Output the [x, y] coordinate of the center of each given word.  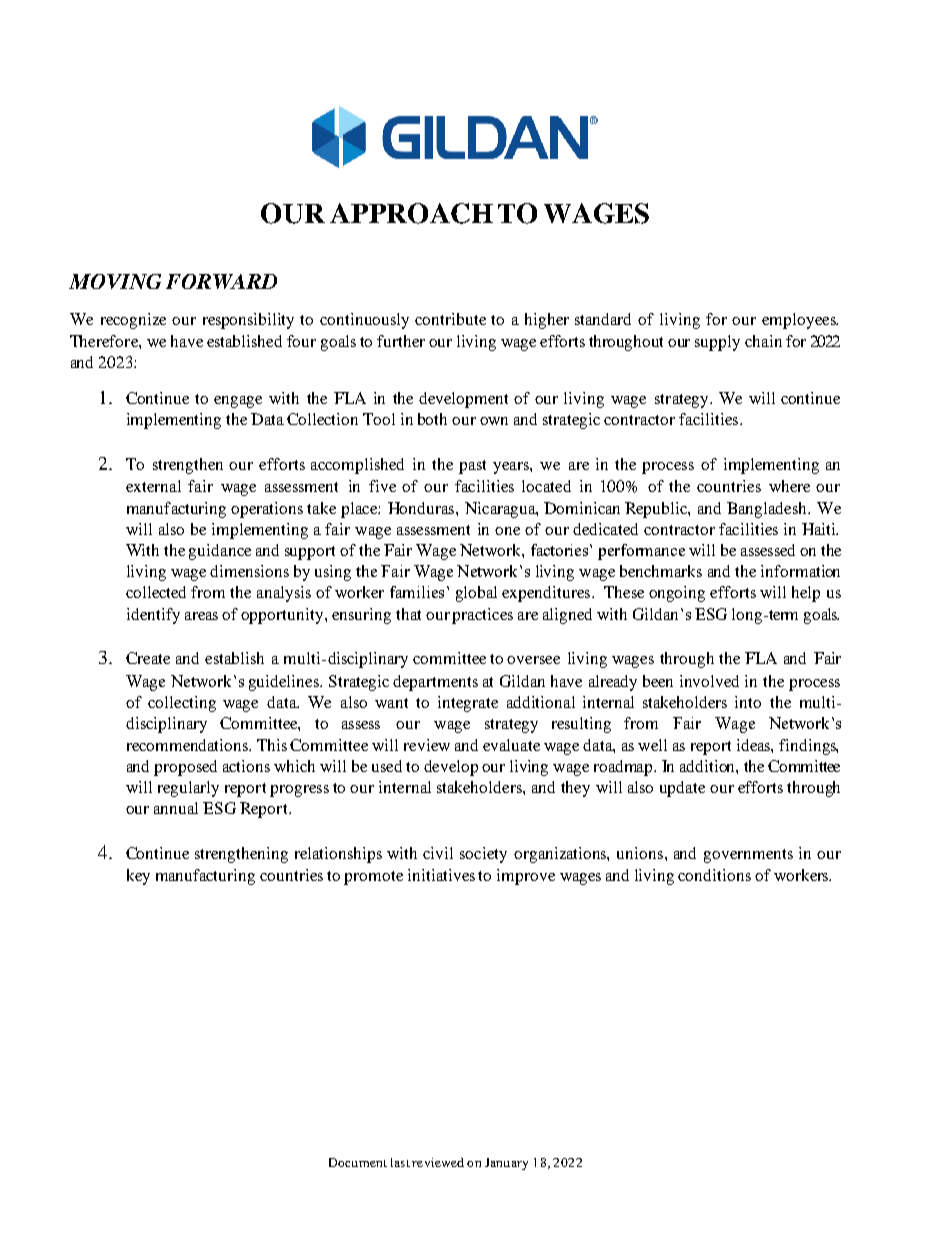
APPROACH [411, 213]
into [748, 702]
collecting [182, 704]
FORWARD [221, 281]
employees [800, 321]
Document [358, 1162]
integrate [468, 704]
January [506, 1164]
